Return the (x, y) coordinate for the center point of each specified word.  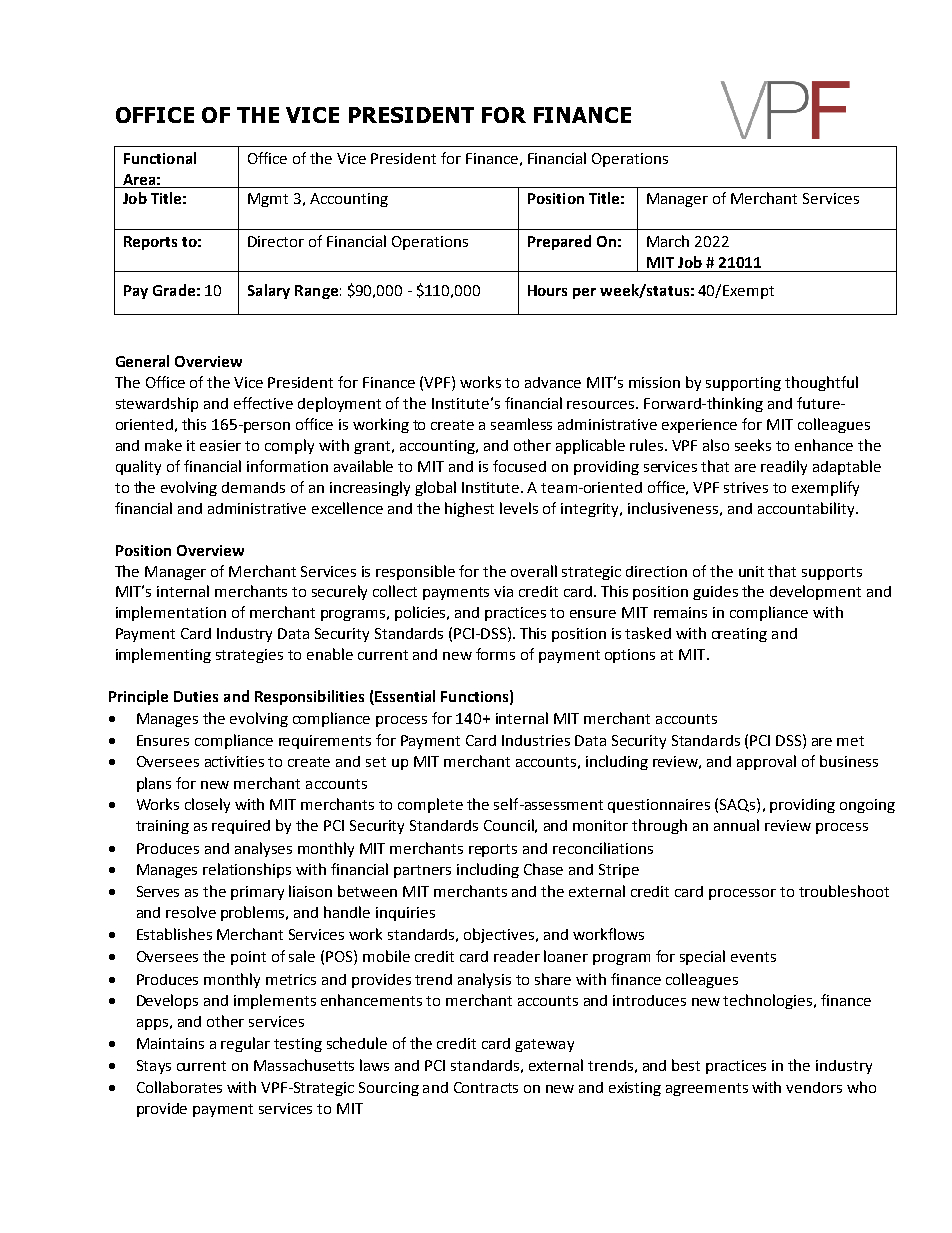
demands (253, 487)
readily (784, 467)
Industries (536, 740)
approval (766, 762)
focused (519, 466)
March (668, 241)
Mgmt (268, 200)
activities (234, 761)
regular (245, 1044)
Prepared (559, 242)
